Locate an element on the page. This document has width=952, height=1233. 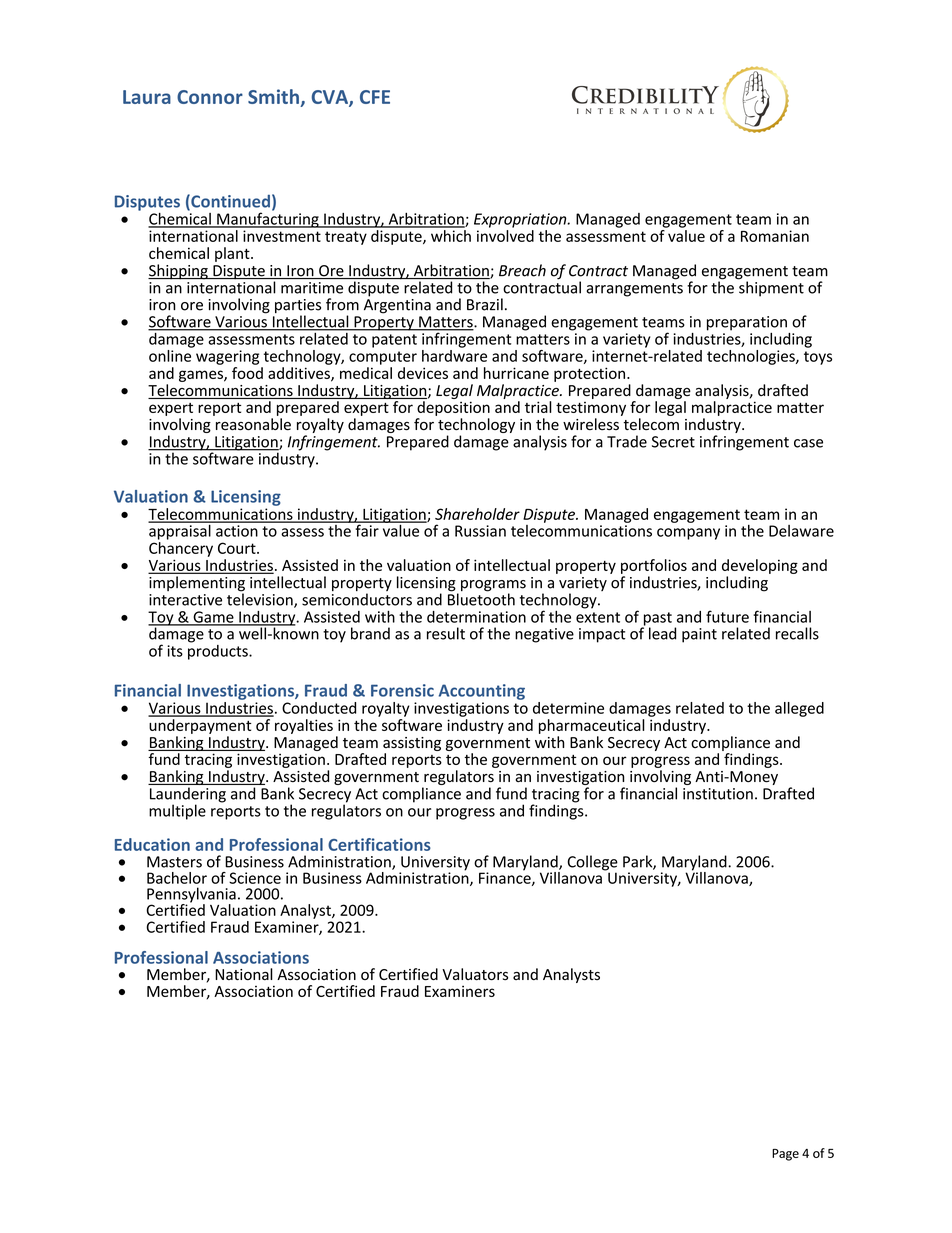
products is located at coordinates (219, 651).
